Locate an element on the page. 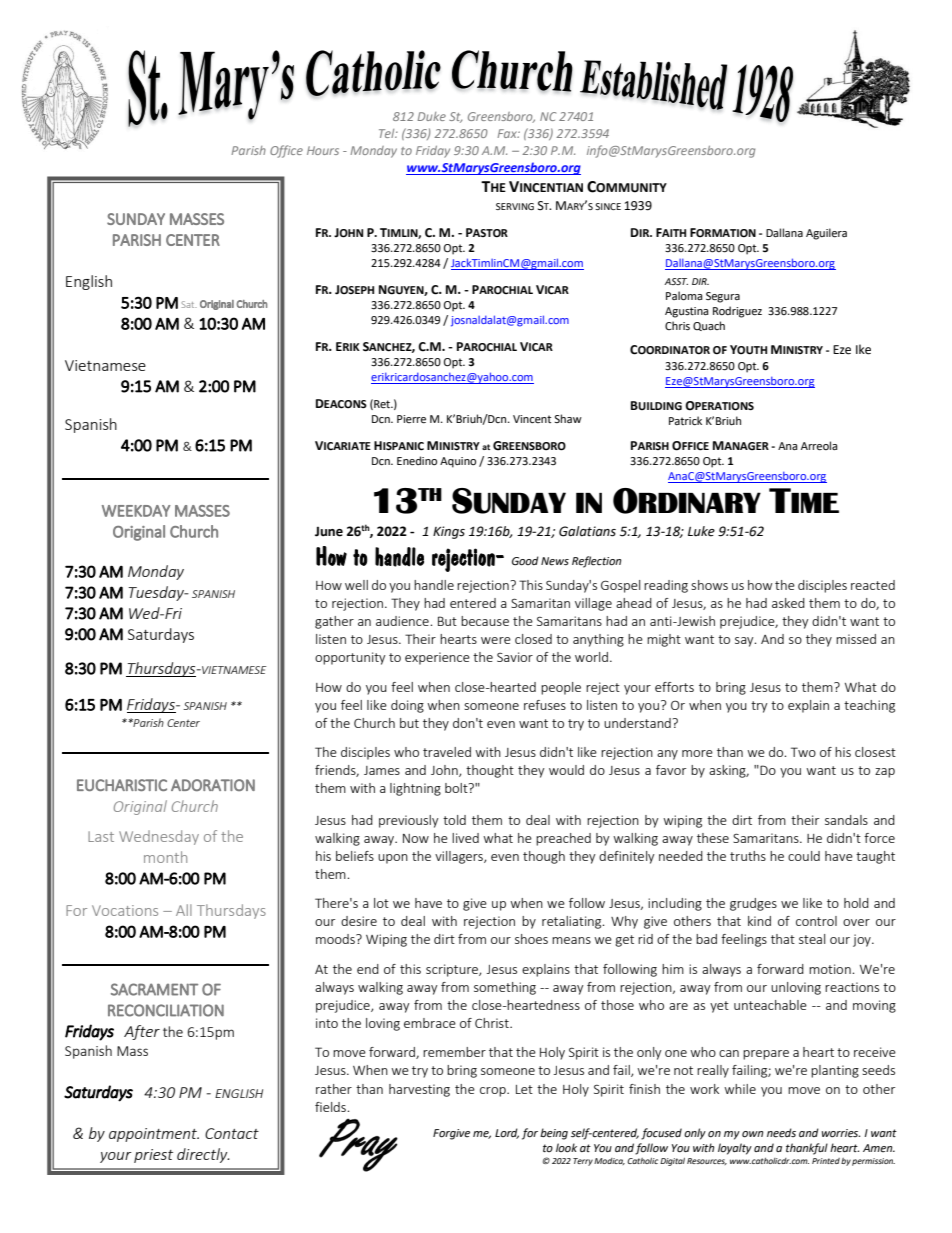 The height and width of the image is (1233, 952). bolt is located at coordinates (457, 788).
